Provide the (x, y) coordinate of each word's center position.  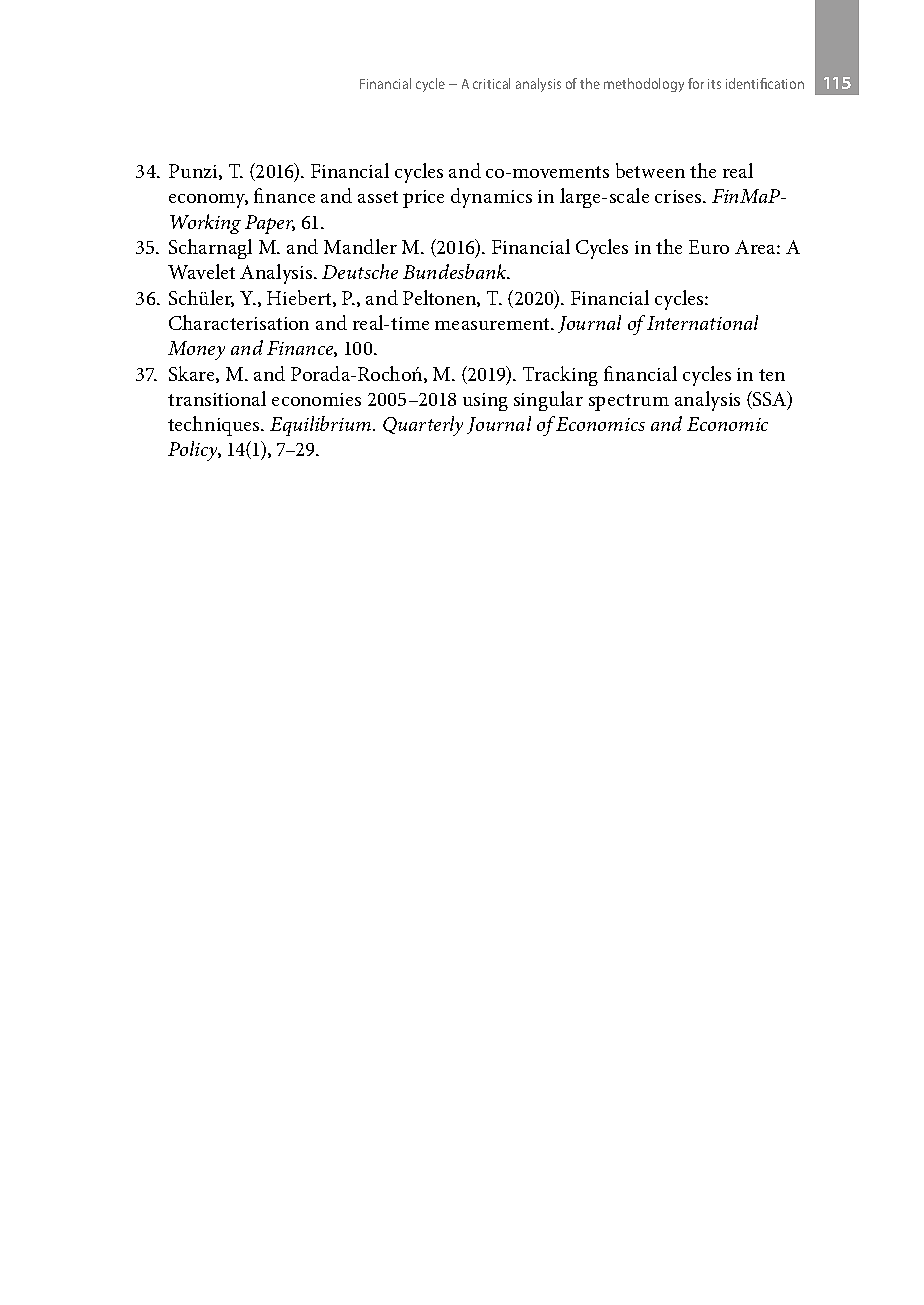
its (714, 84)
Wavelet (201, 271)
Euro (709, 247)
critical (491, 83)
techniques (215, 426)
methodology (644, 85)
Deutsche (360, 271)
